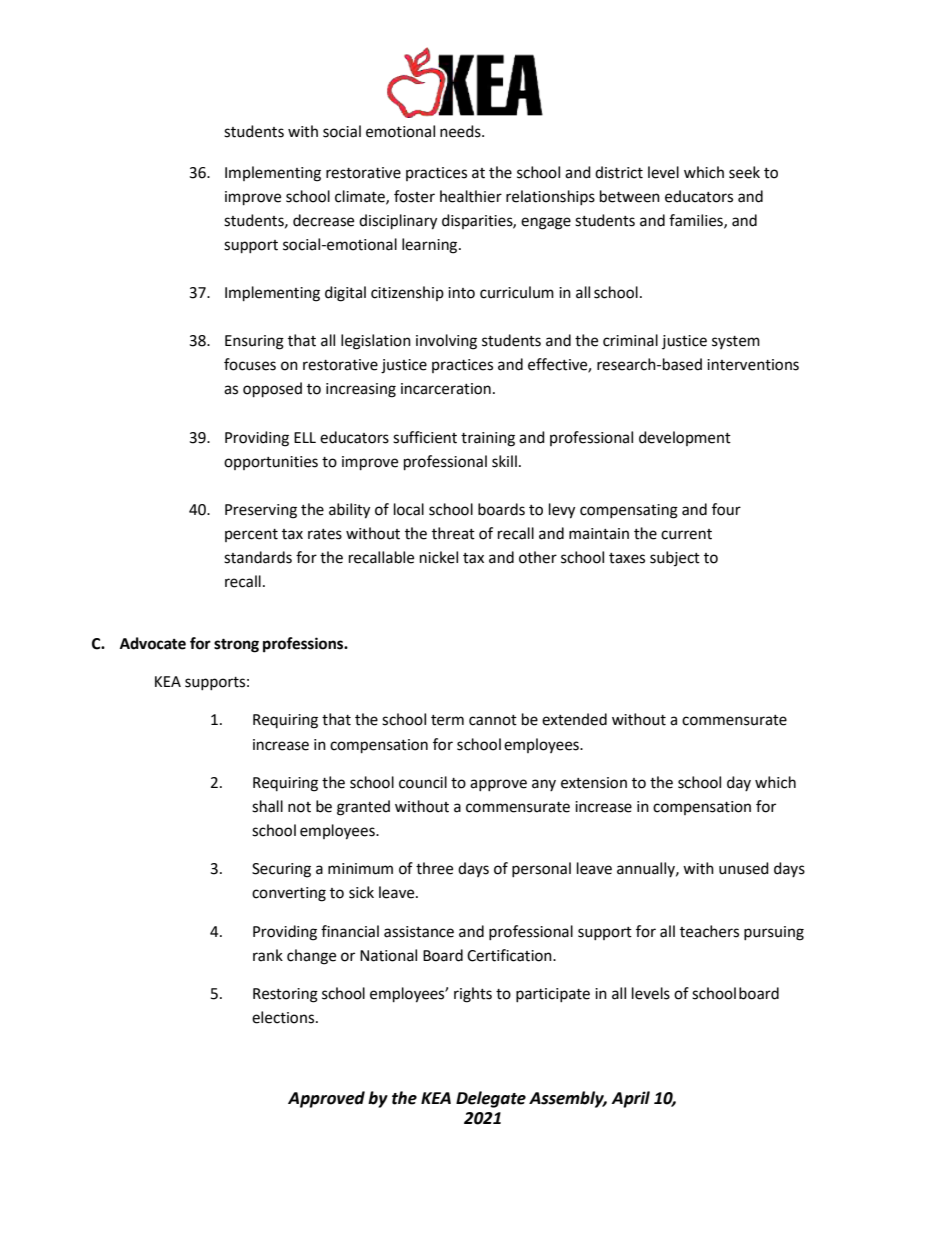  Describe the element at coordinates (630, 1099) in the screenshot. I see `April` at that location.
